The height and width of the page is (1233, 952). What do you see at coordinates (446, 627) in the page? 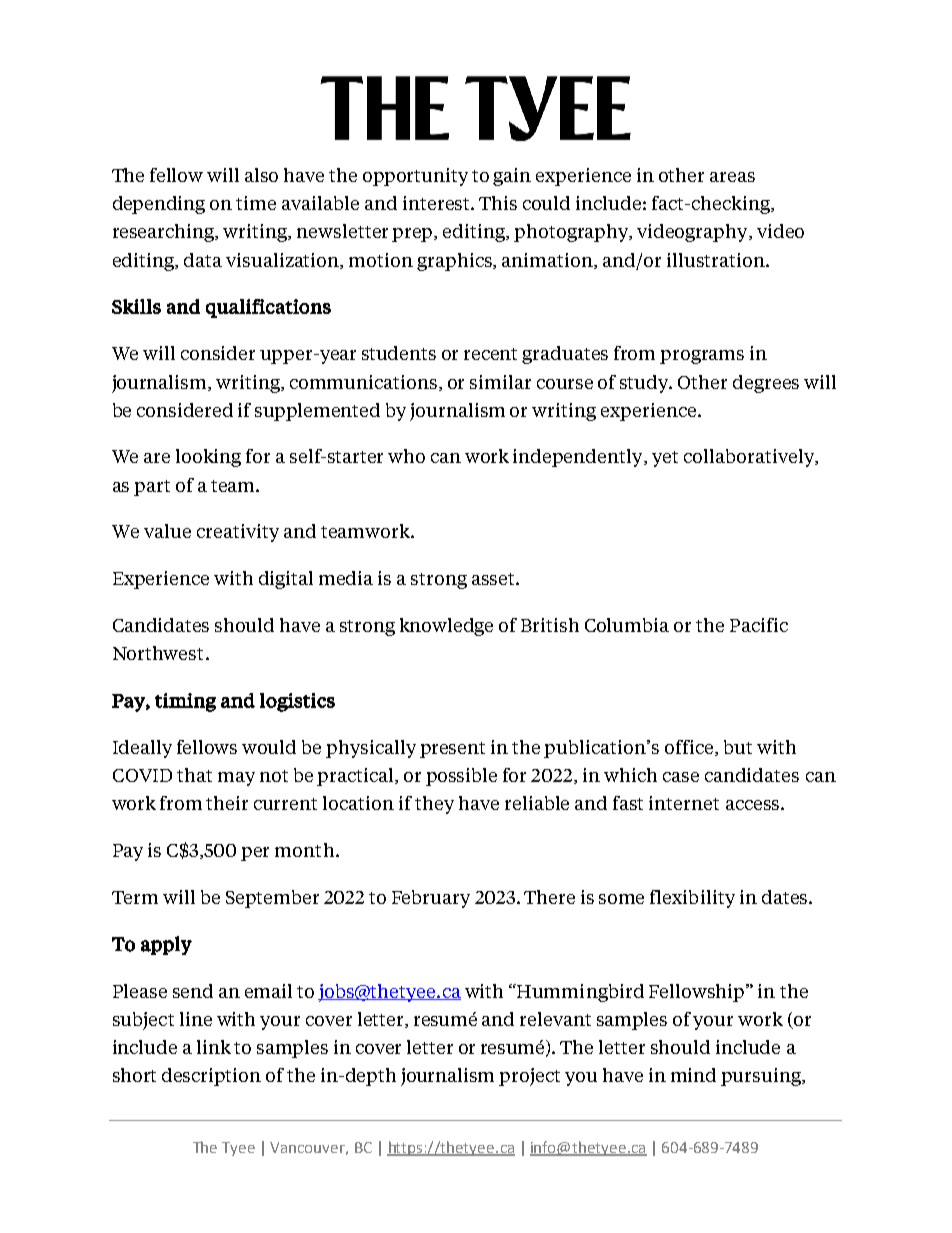
I see `knowledge` at bounding box center [446, 627].
